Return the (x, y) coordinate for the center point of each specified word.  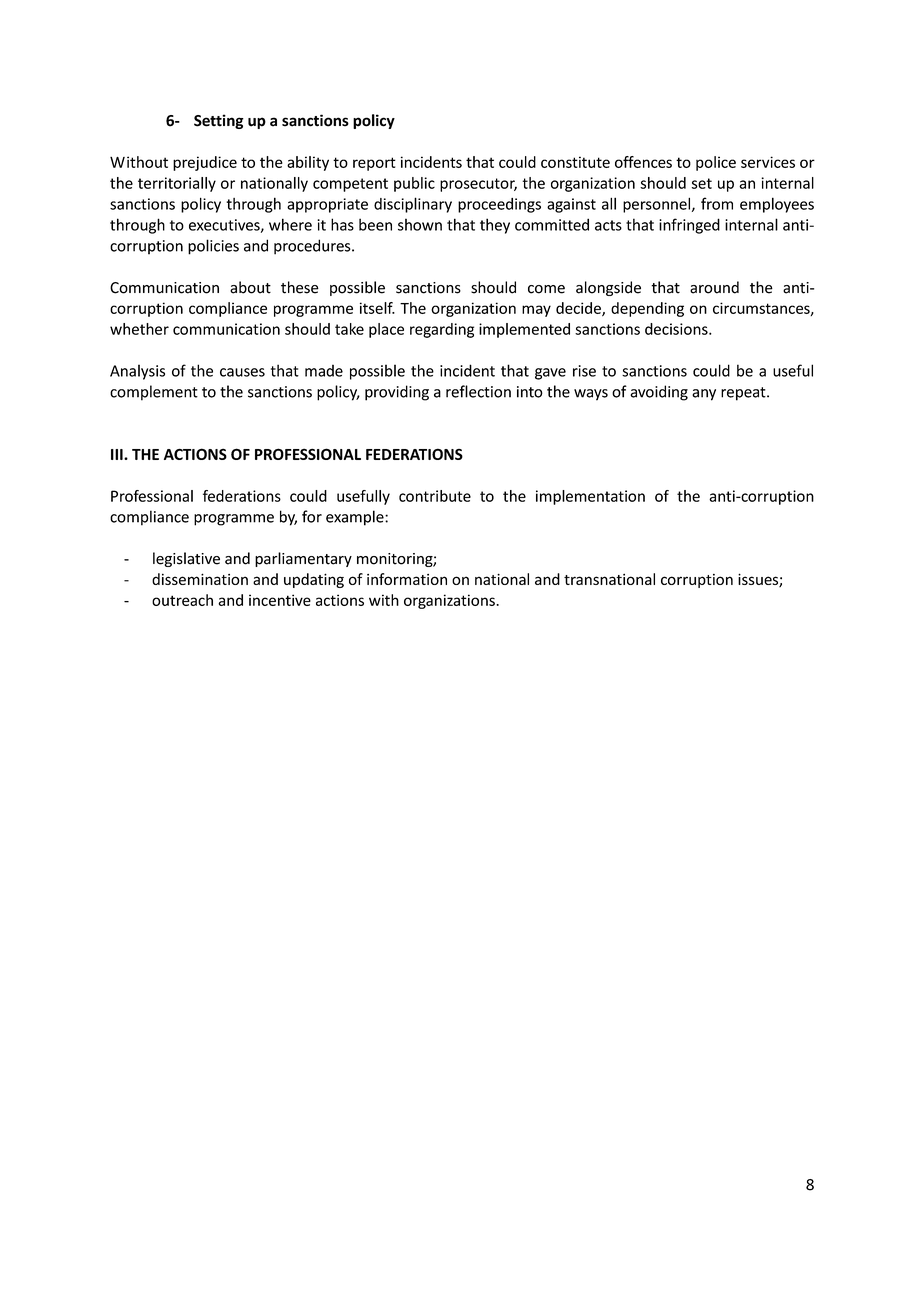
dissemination (200, 579)
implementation (590, 497)
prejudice (205, 163)
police (716, 163)
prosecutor (478, 185)
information (407, 579)
